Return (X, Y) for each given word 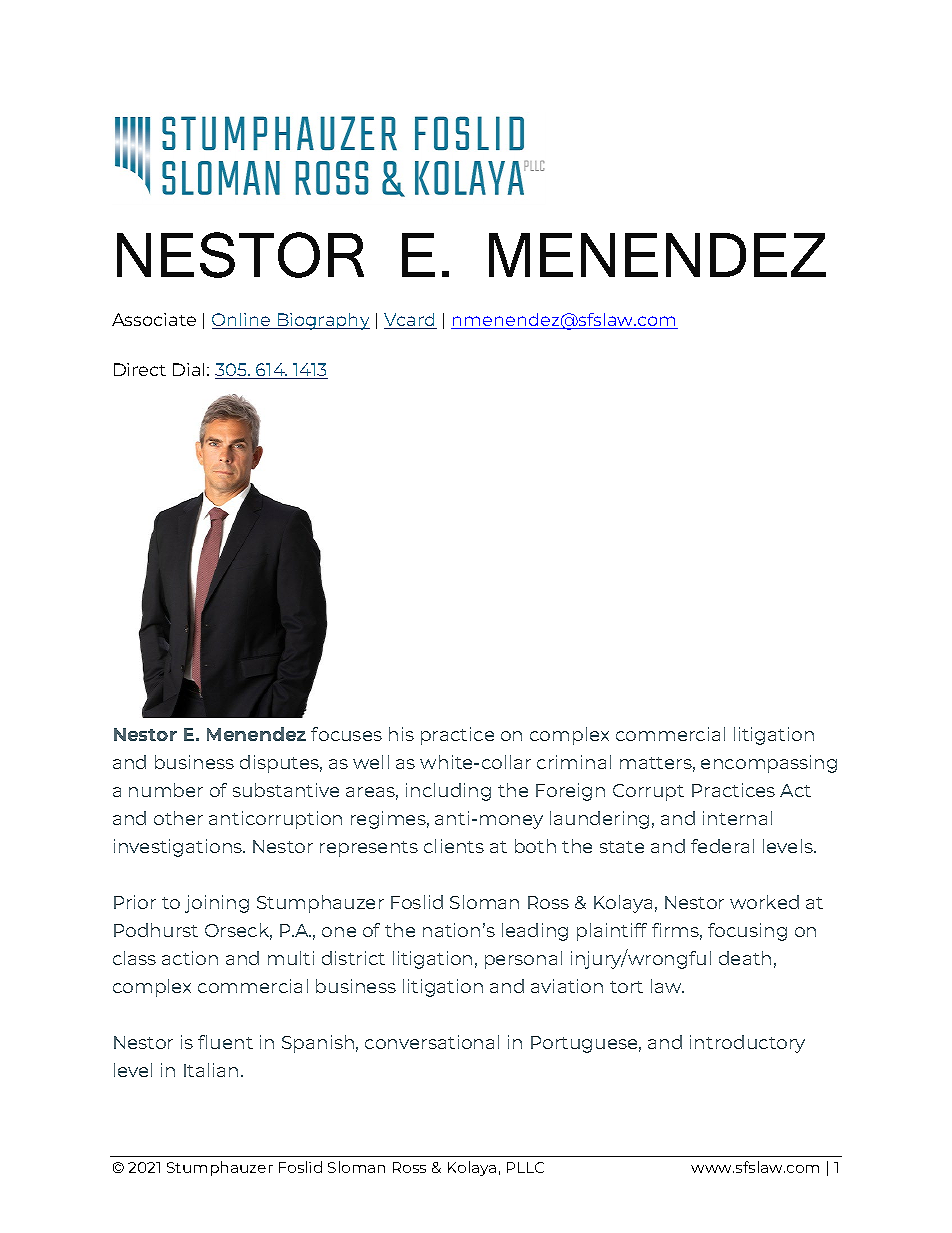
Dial (188, 369)
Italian (211, 1070)
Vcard (410, 321)
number (166, 790)
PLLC (525, 1167)
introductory (747, 1044)
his (401, 734)
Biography (323, 321)
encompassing (769, 764)
